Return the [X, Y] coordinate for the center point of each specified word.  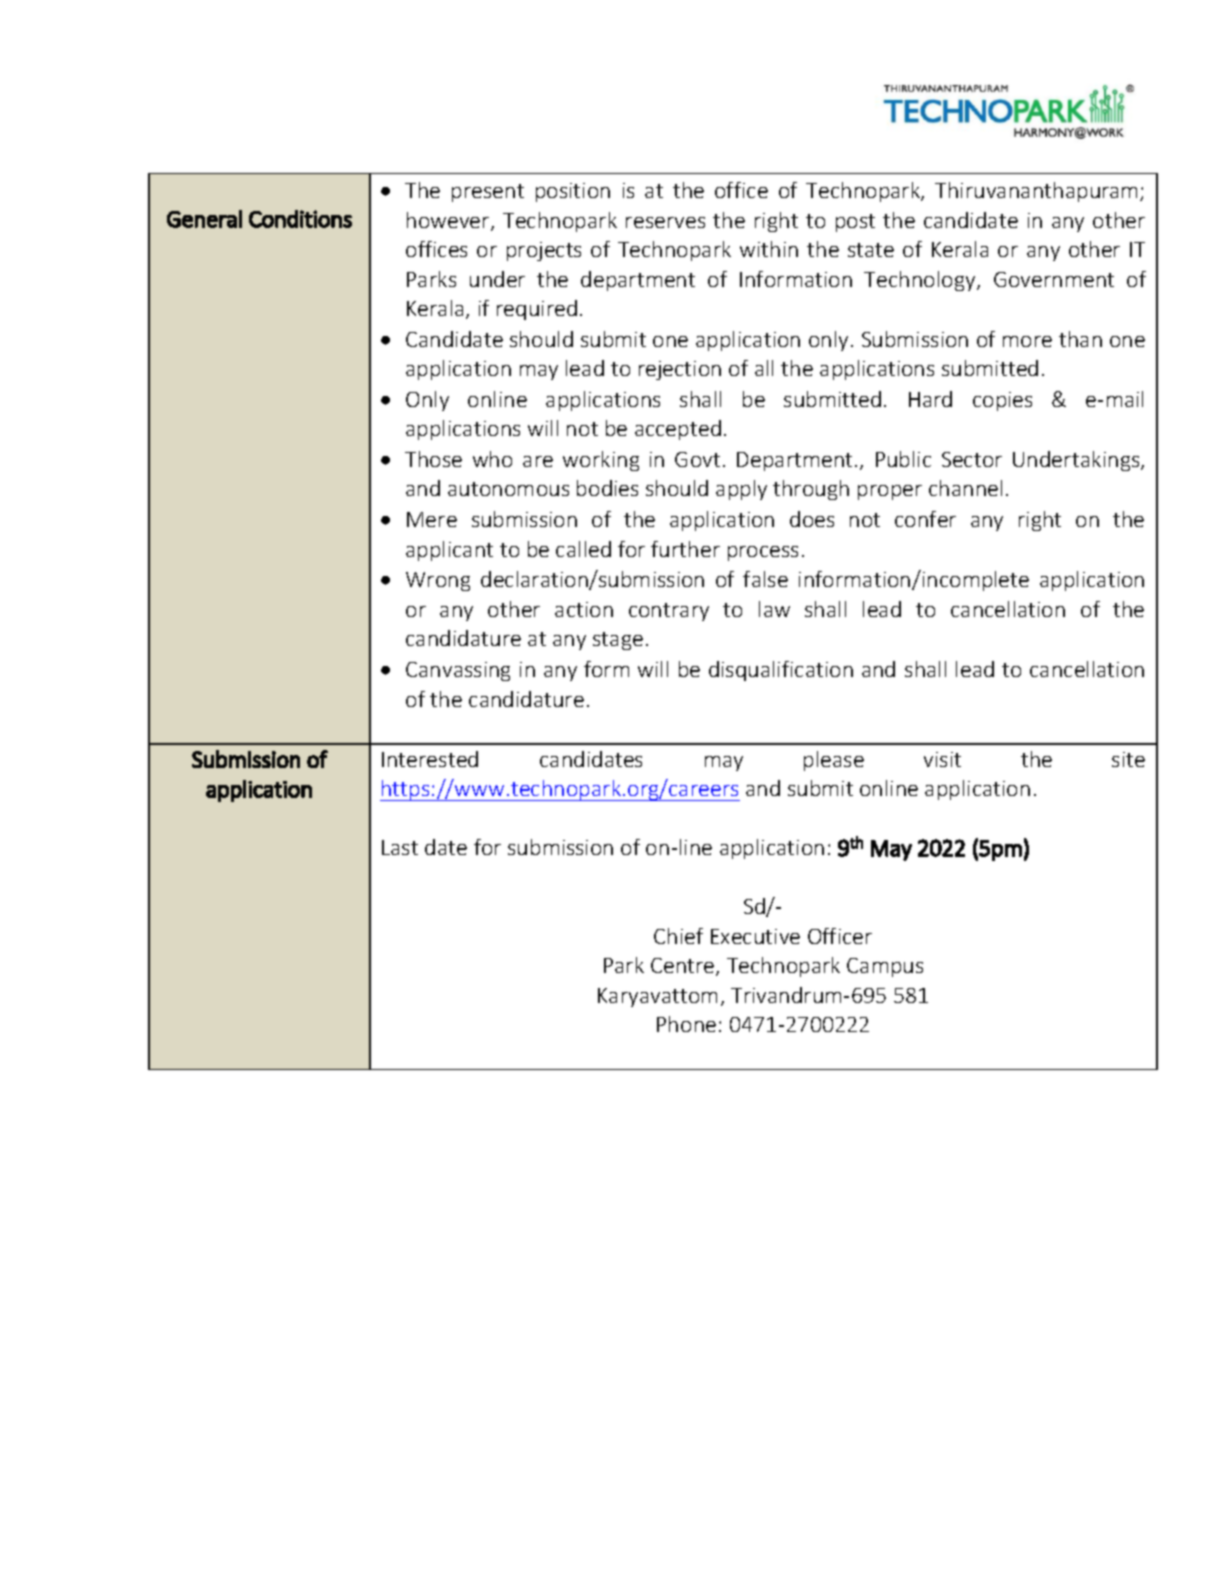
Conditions [300, 219]
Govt [697, 459]
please [834, 761]
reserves [665, 222]
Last [400, 847]
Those [433, 459]
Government [1054, 279]
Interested [430, 759]
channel [965, 488]
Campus [885, 967]
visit [942, 759]
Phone [686, 1024]
